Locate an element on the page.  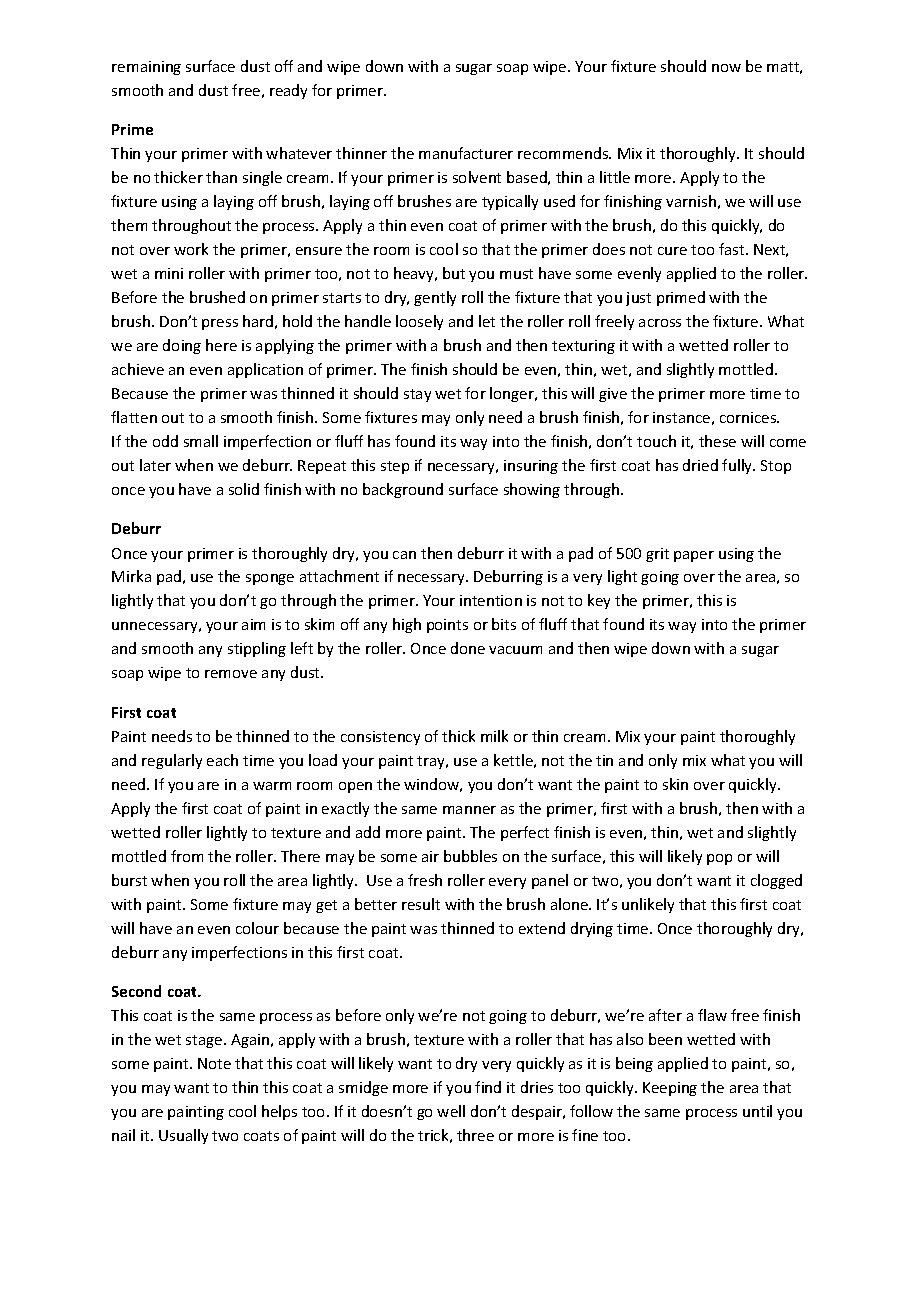
well is located at coordinates (451, 1111).
